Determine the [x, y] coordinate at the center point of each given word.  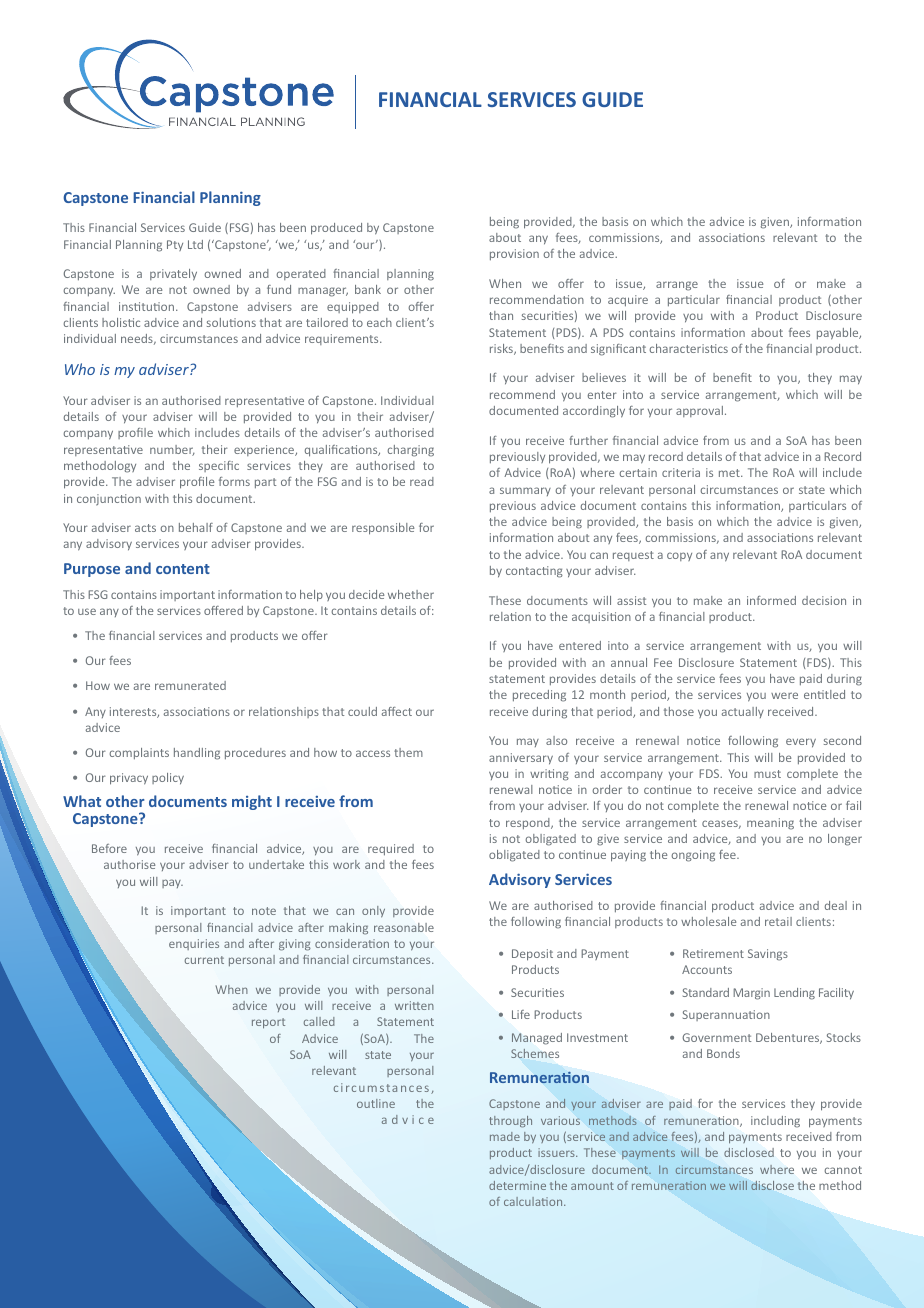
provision [514, 254]
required [391, 850]
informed [771, 600]
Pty [175, 245]
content [183, 569]
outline [376, 1103]
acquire [628, 301]
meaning [770, 824]
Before [109, 848]
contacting [534, 572]
